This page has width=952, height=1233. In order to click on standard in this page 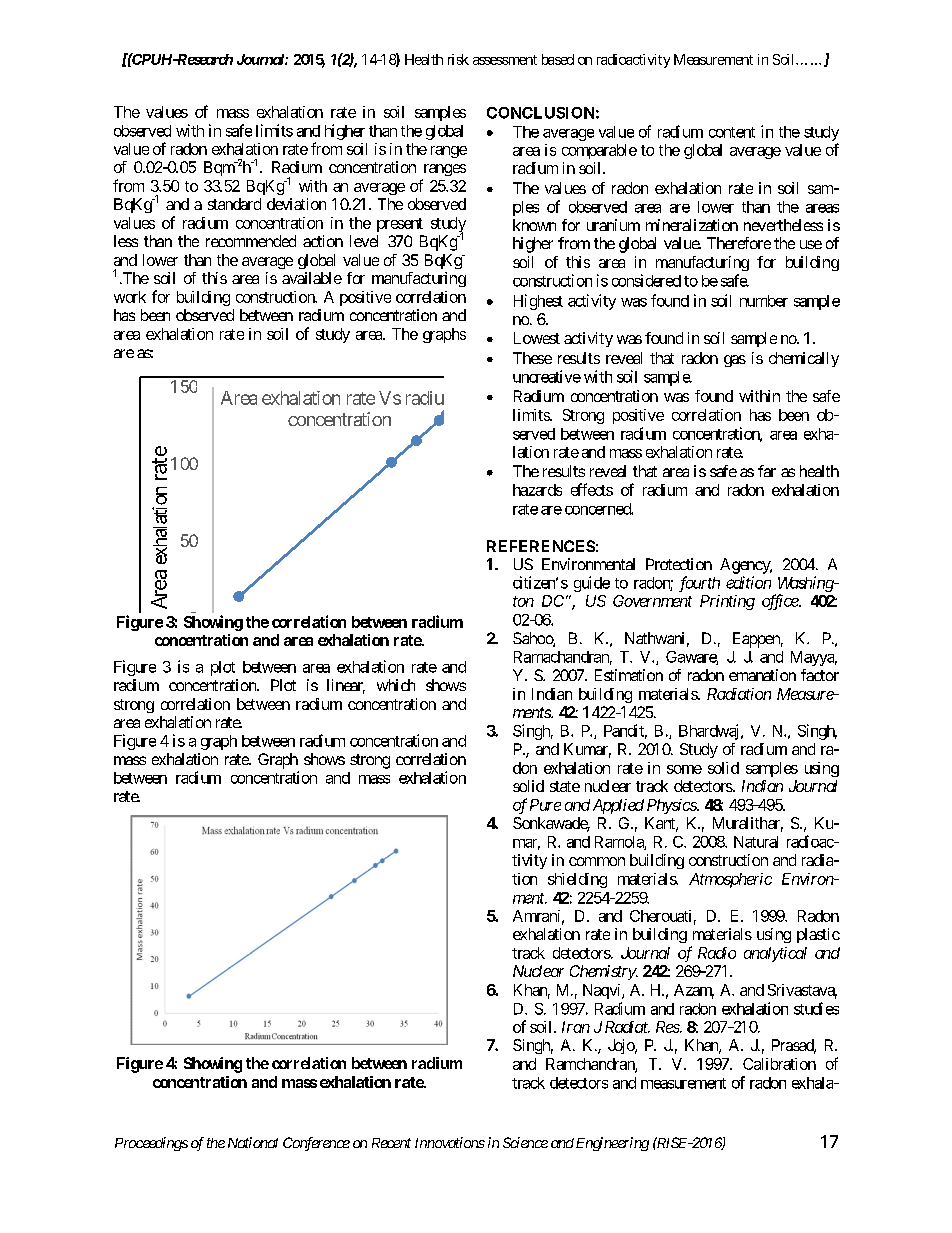, I will do `click(234, 204)`.
